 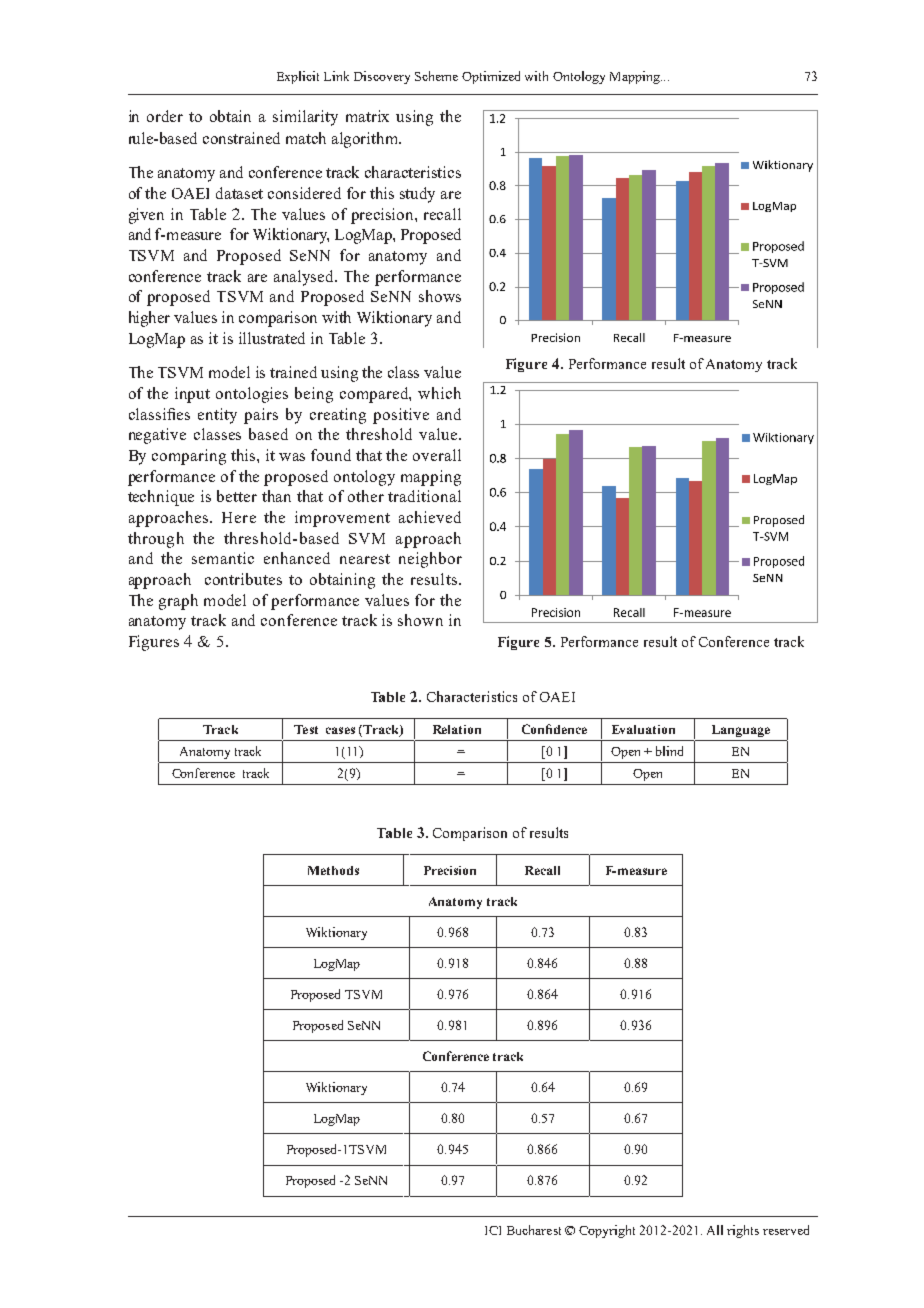 What do you see at coordinates (178, 602) in the screenshot?
I see `graph` at bounding box center [178, 602].
